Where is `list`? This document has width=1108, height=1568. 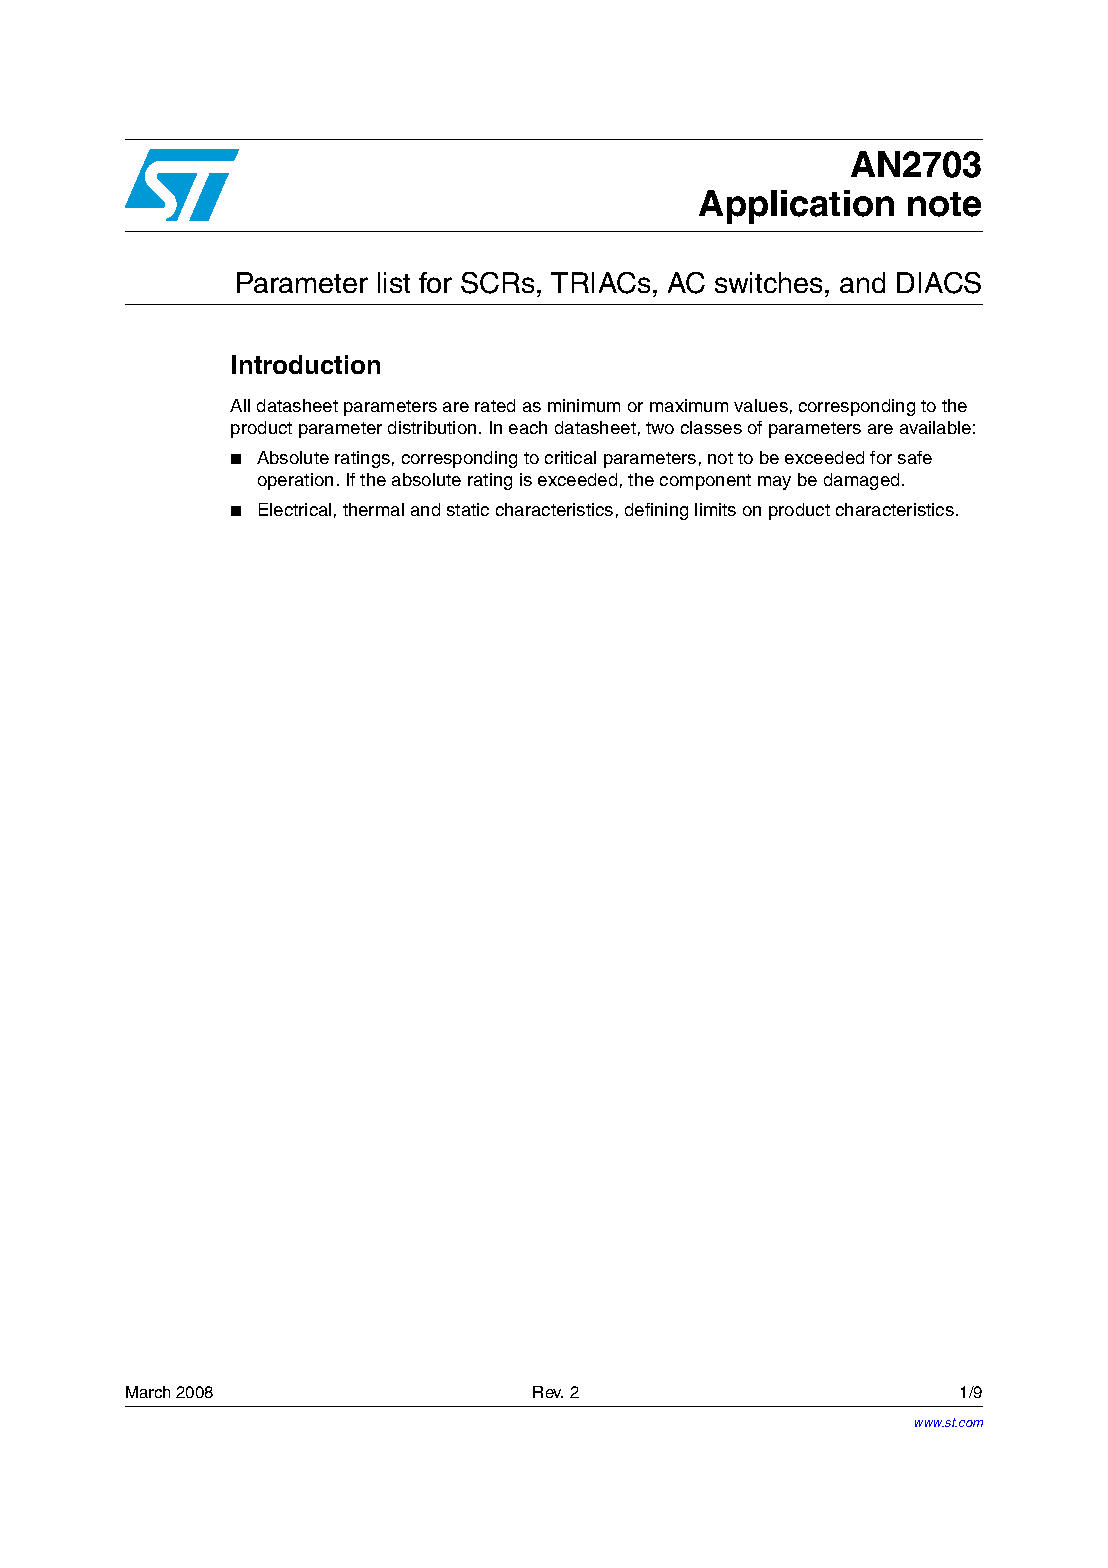
list is located at coordinates (394, 282).
